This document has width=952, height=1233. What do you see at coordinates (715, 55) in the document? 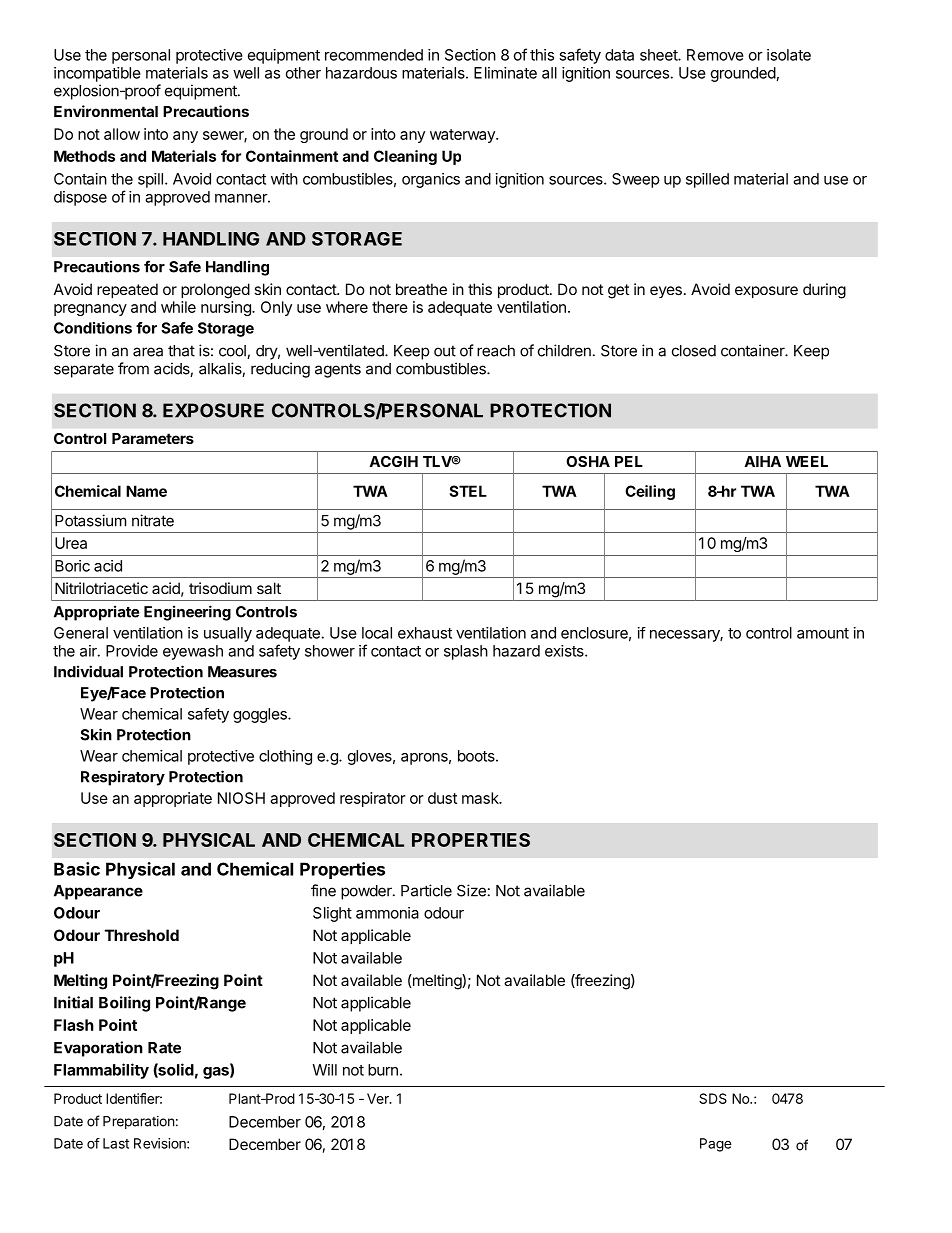
I see `Remove` at bounding box center [715, 55].
